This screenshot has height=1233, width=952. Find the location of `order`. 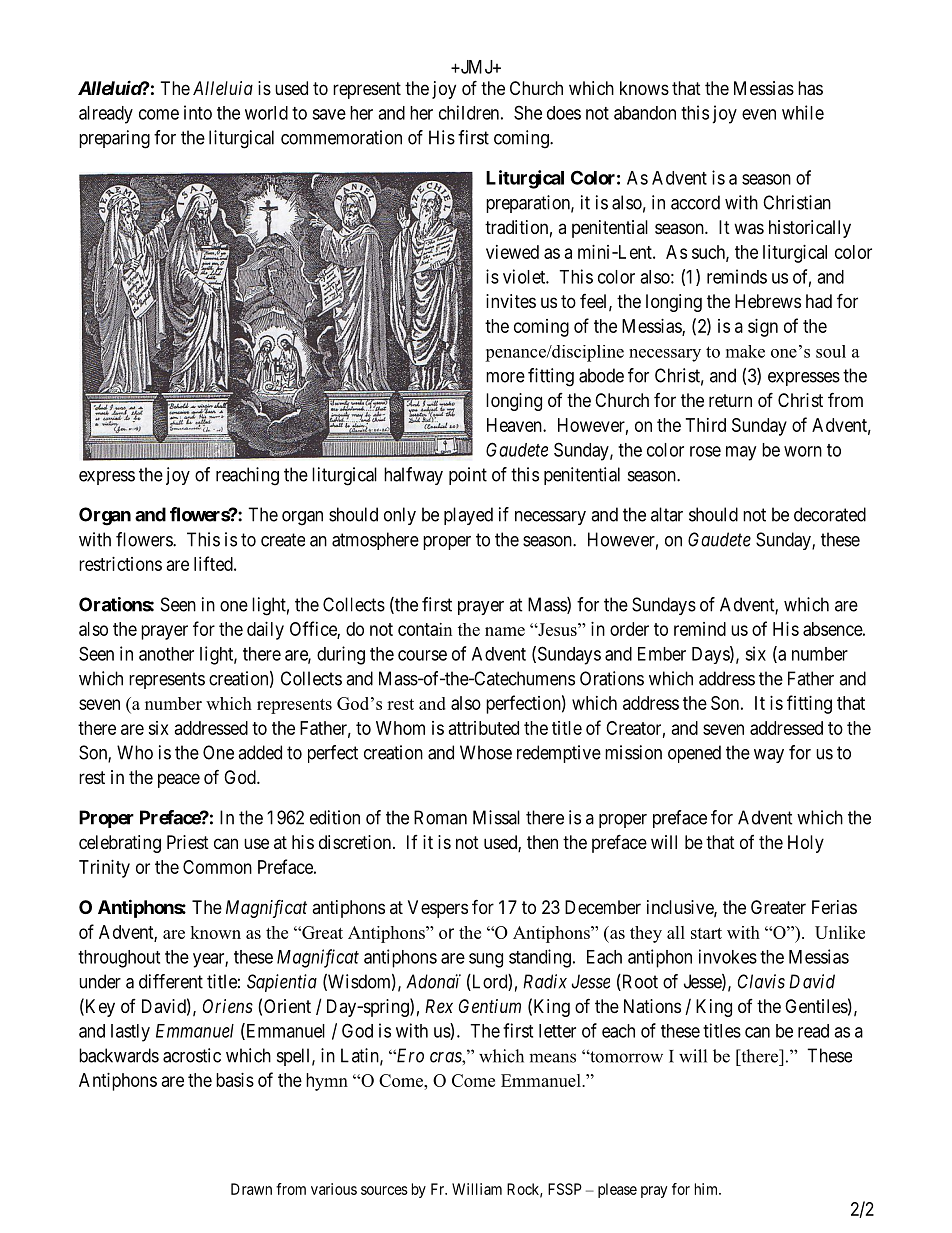

order is located at coordinates (629, 629).
